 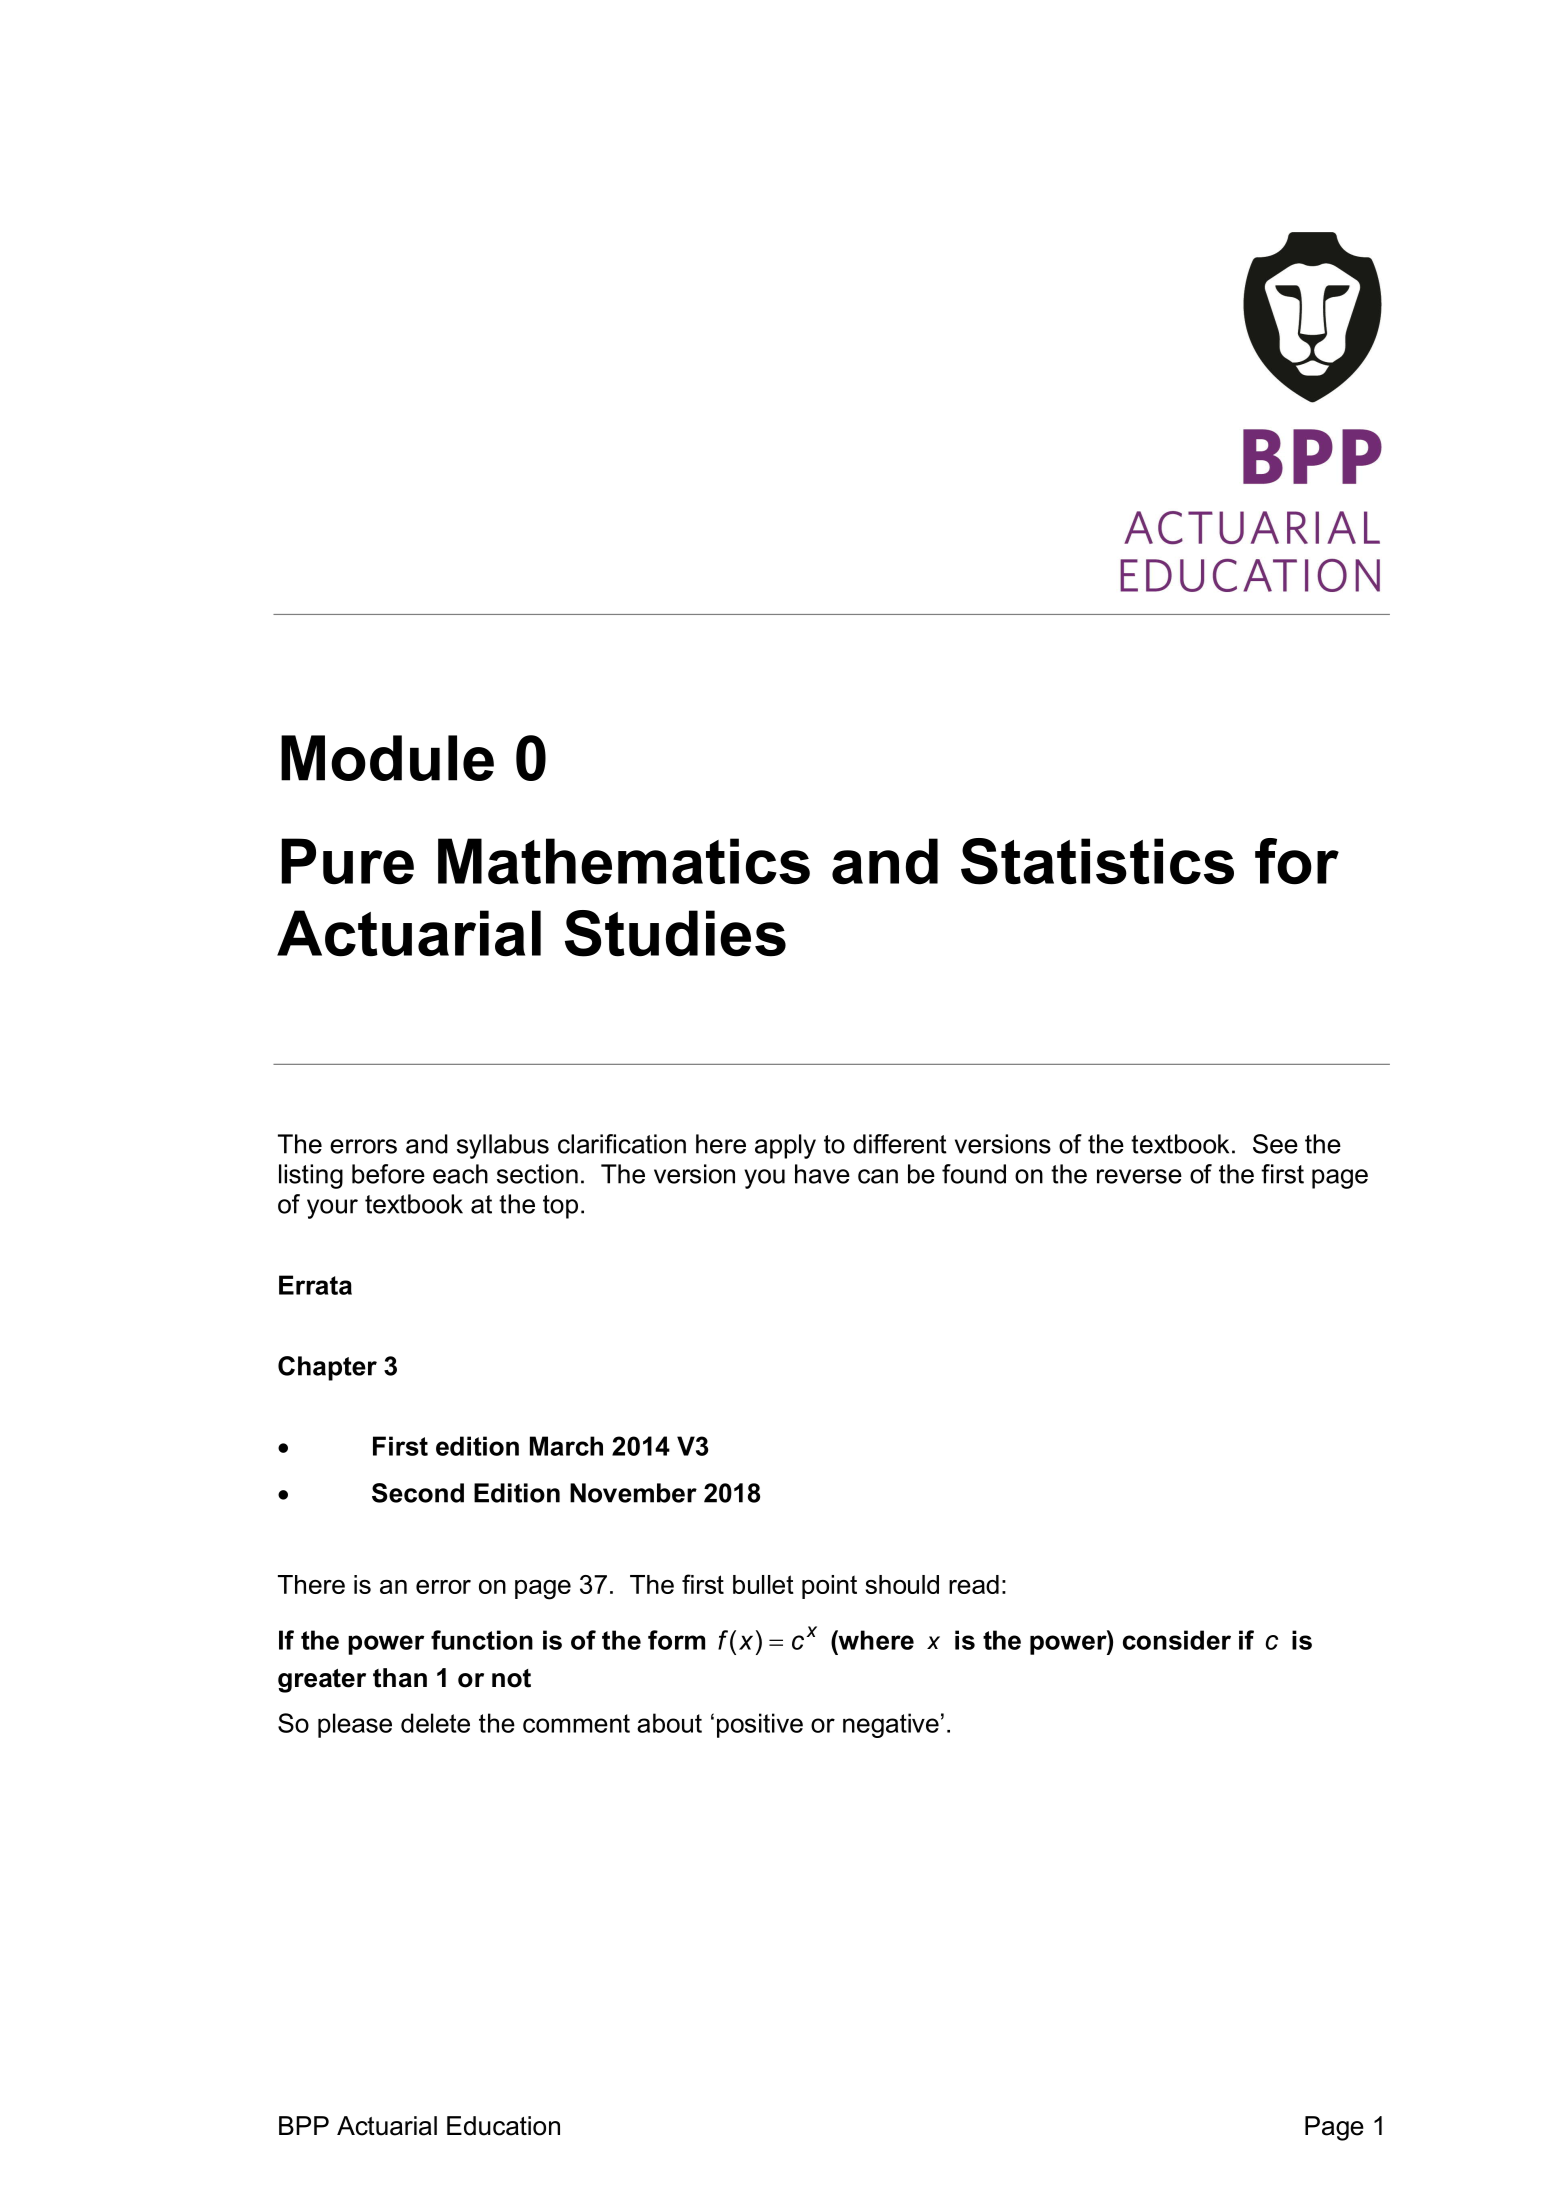 What do you see at coordinates (418, 1493) in the document?
I see `Second` at bounding box center [418, 1493].
